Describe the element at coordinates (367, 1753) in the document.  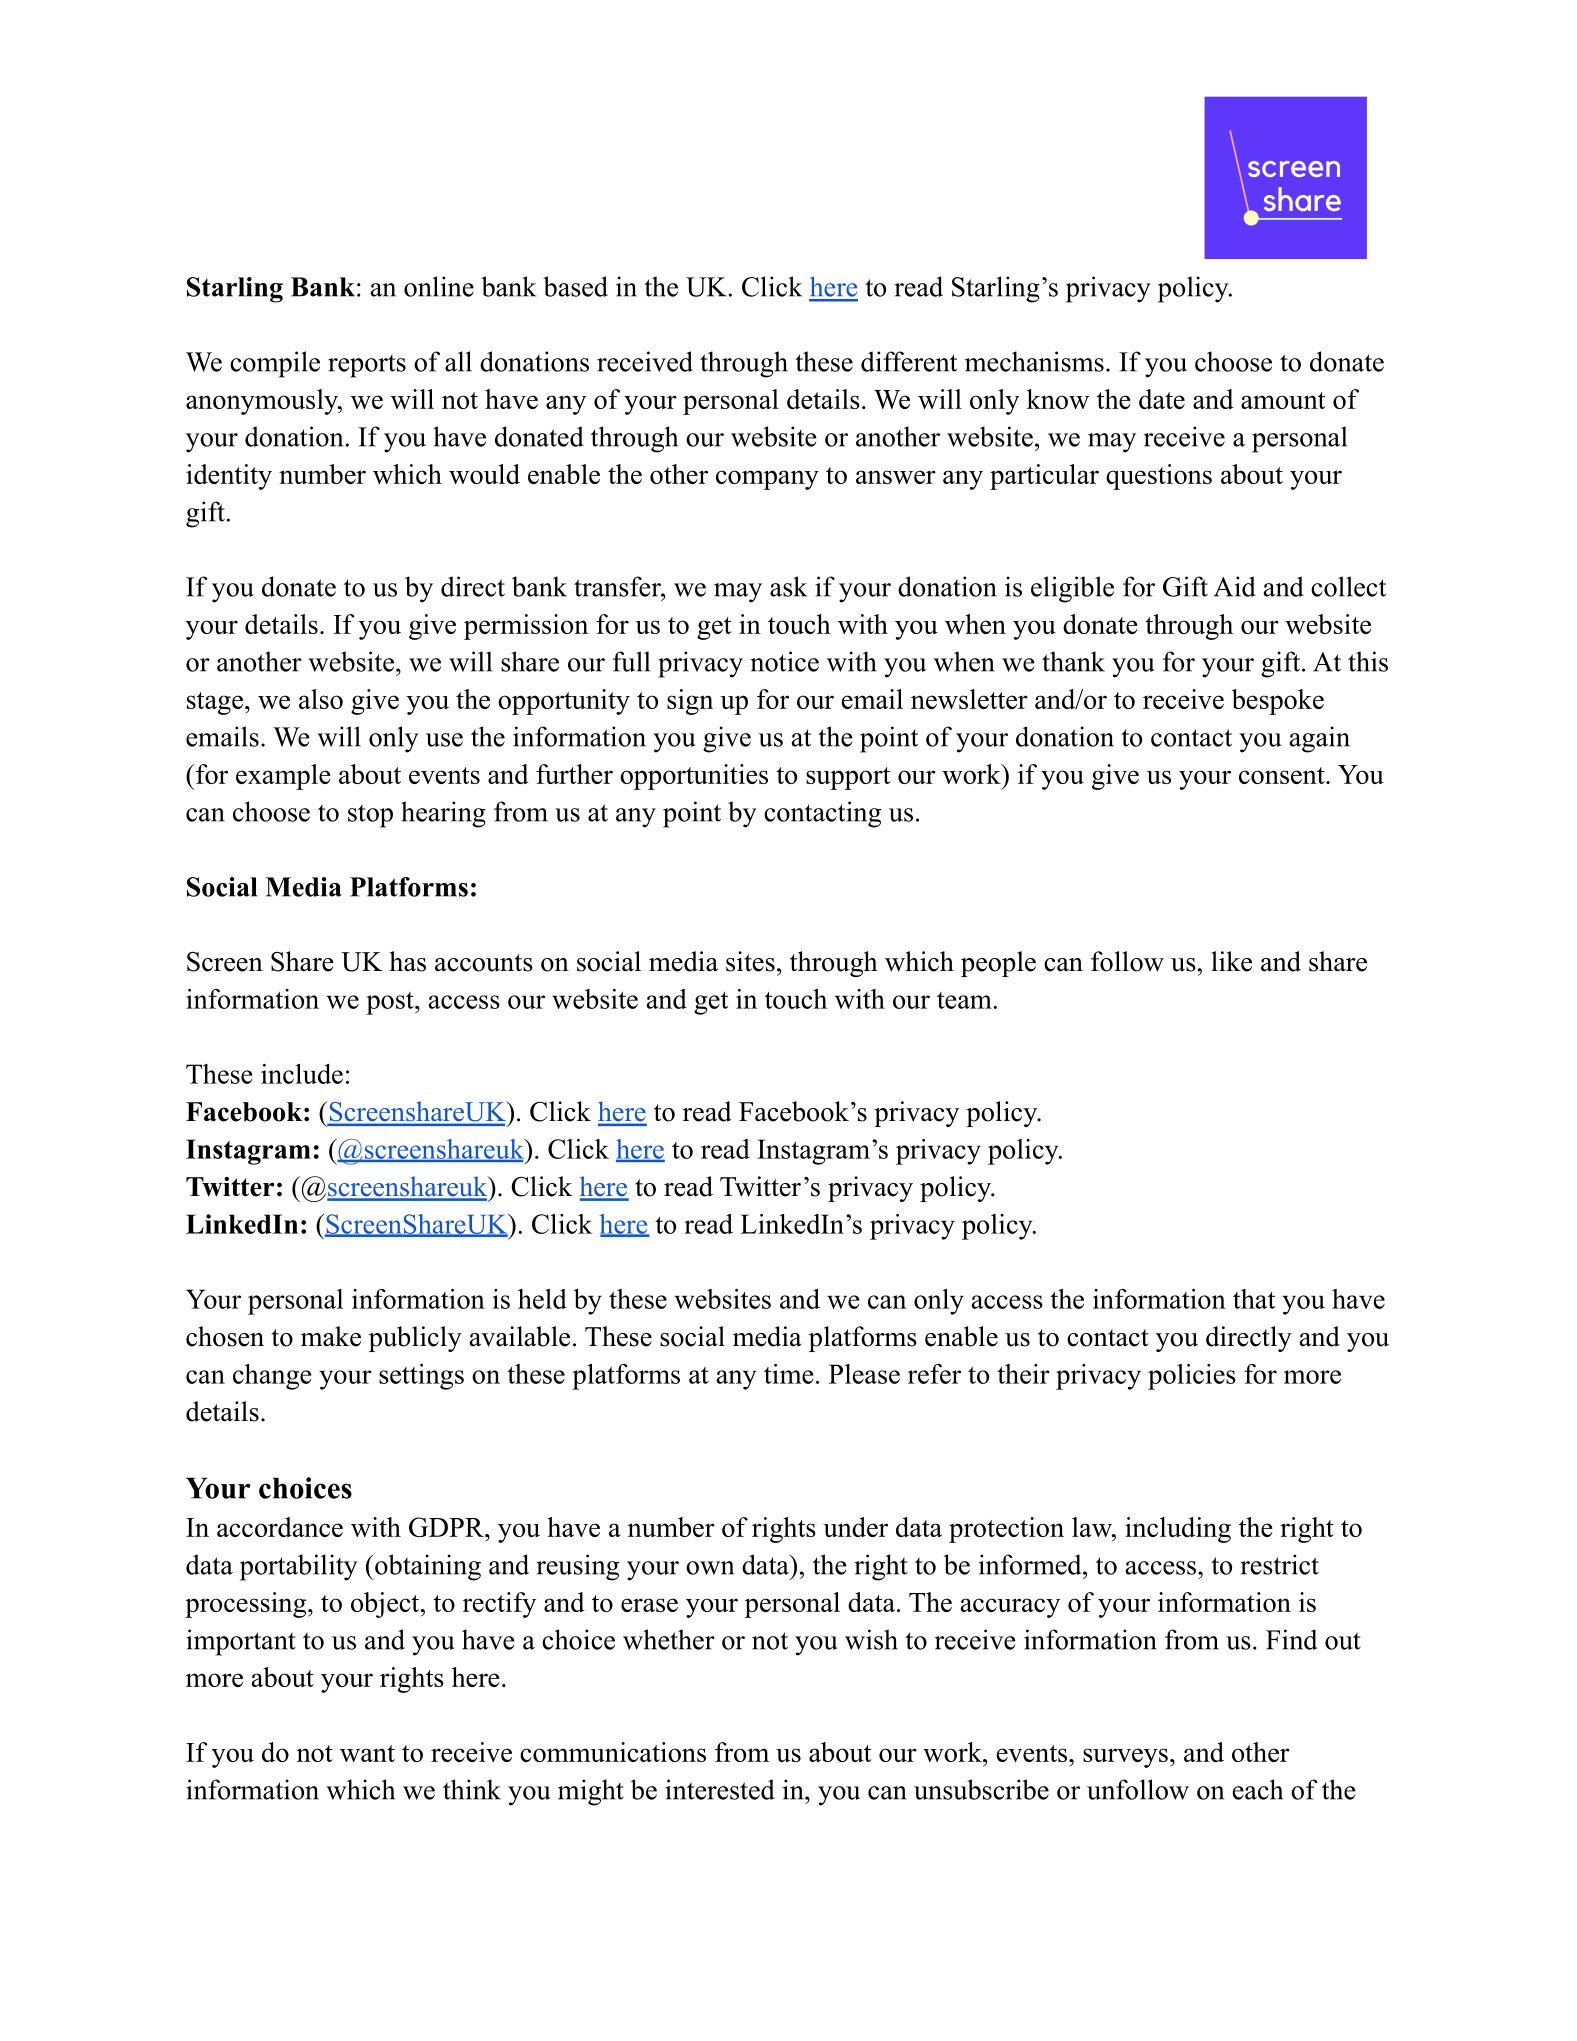
I see `want` at that location.
